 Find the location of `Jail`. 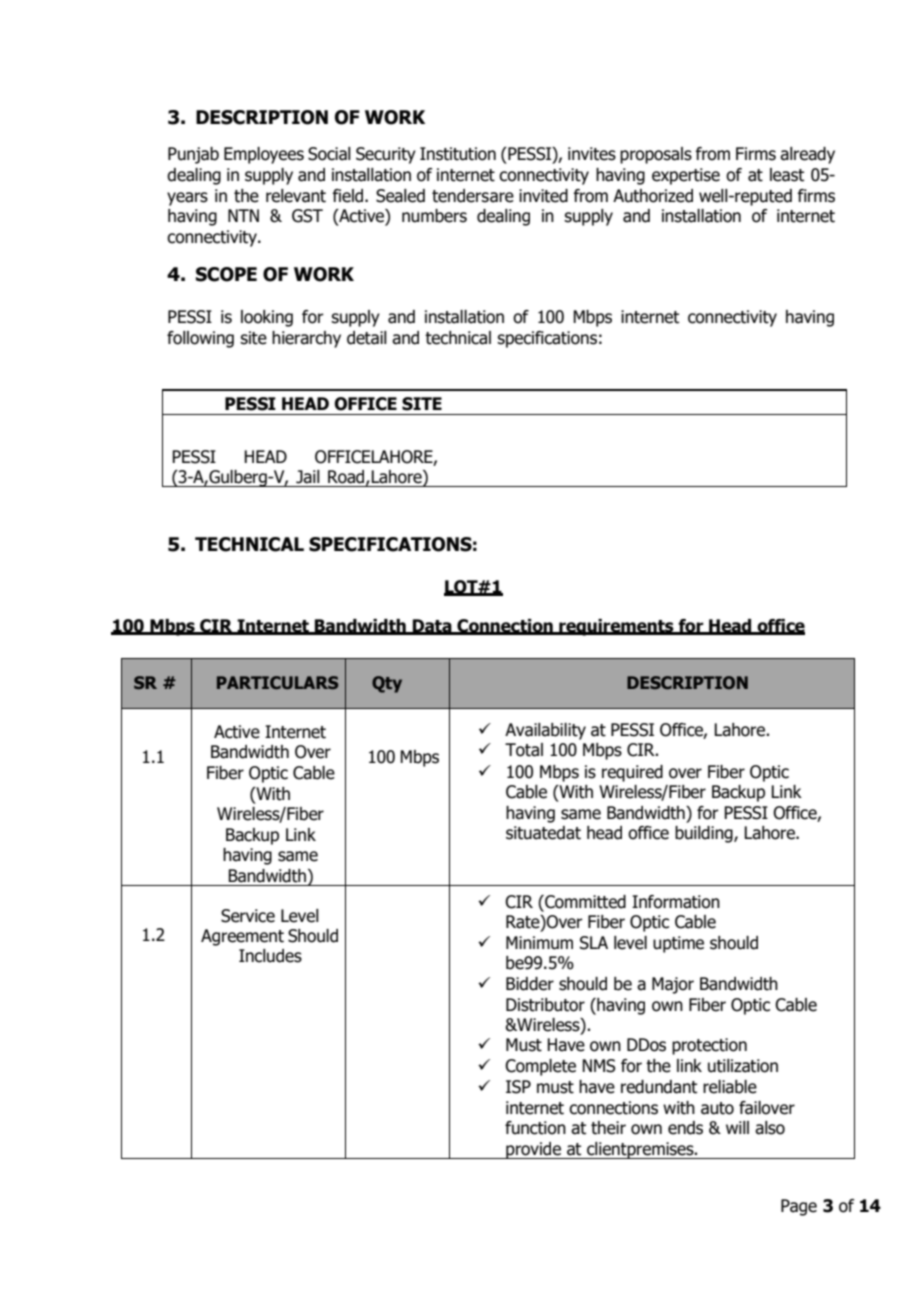

Jail is located at coordinates (308, 477).
